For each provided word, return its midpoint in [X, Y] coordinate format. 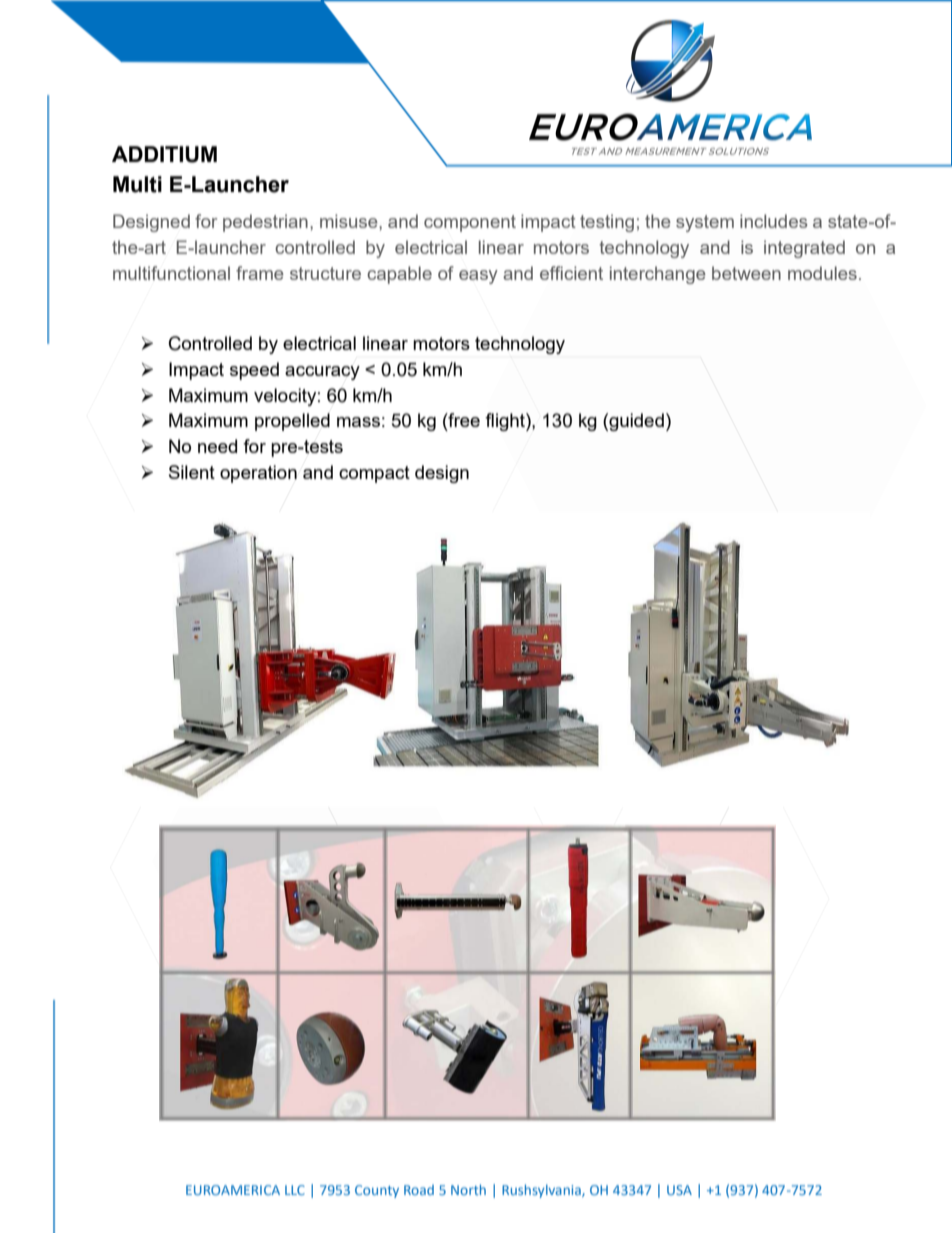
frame [260, 273]
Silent [192, 472]
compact [374, 474]
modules [822, 273]
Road [419, 1190]
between [746, 273]
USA [679, 1190]
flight [506, 422]
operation [258, 474]
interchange [658, 275]
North [468, 1189]
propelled [292, 422]
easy [478, 277]
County [377, 1191]
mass [358, 422]
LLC [295, 1190]
